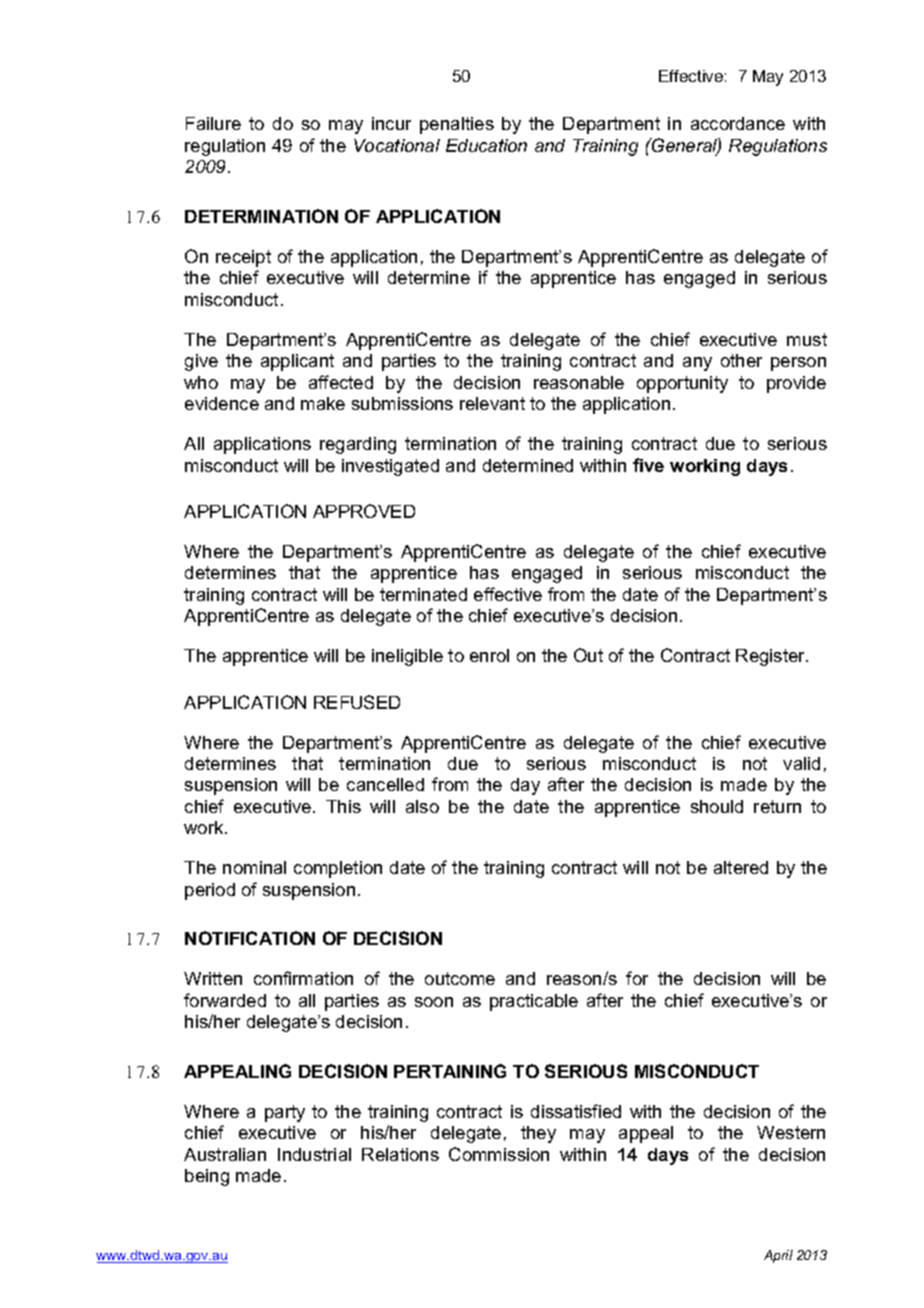 This image has height=1308, width=924. What do you see at coordinates (741, 360) in the image?
I see `other` at bounding box center [741, 360].
